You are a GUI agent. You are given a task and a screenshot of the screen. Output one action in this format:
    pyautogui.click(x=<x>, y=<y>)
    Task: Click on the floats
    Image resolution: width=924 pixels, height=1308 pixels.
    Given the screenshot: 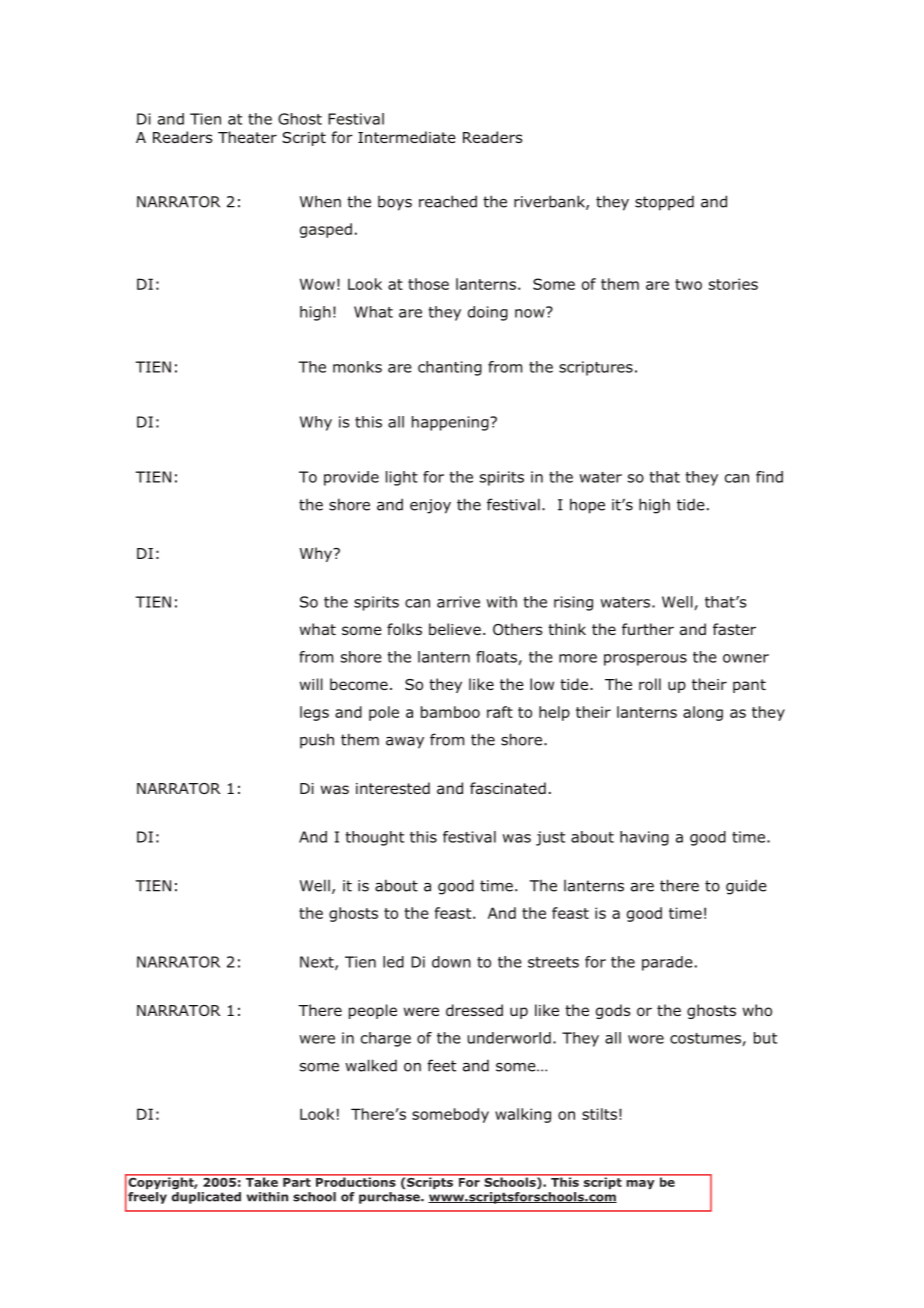 What is the action you would take?
    pyautogui.click(x=497, y=658)
